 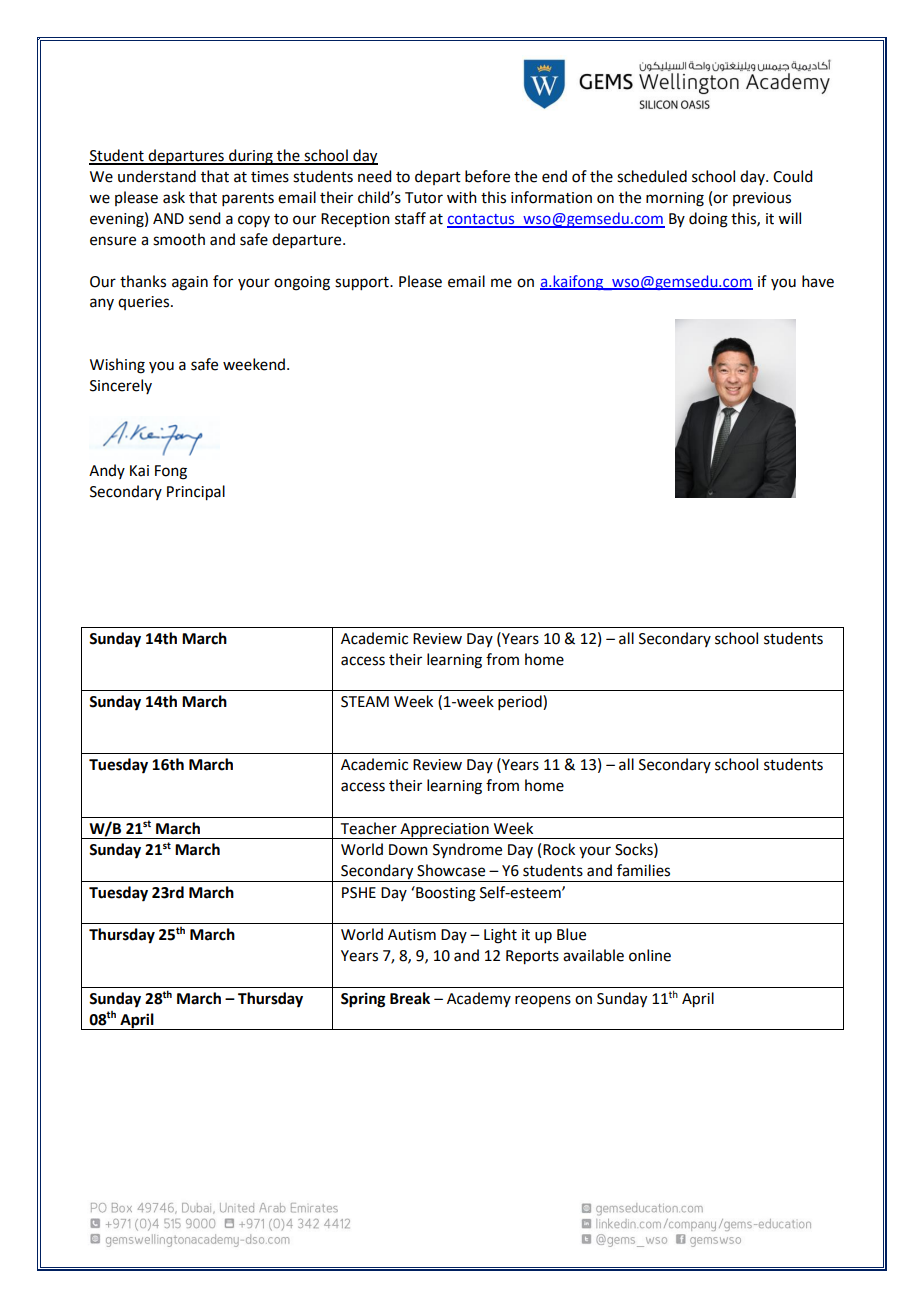 What do you see at coordinates (521, 702) in the page?
I see `period` at bounding box center [521, 702].
